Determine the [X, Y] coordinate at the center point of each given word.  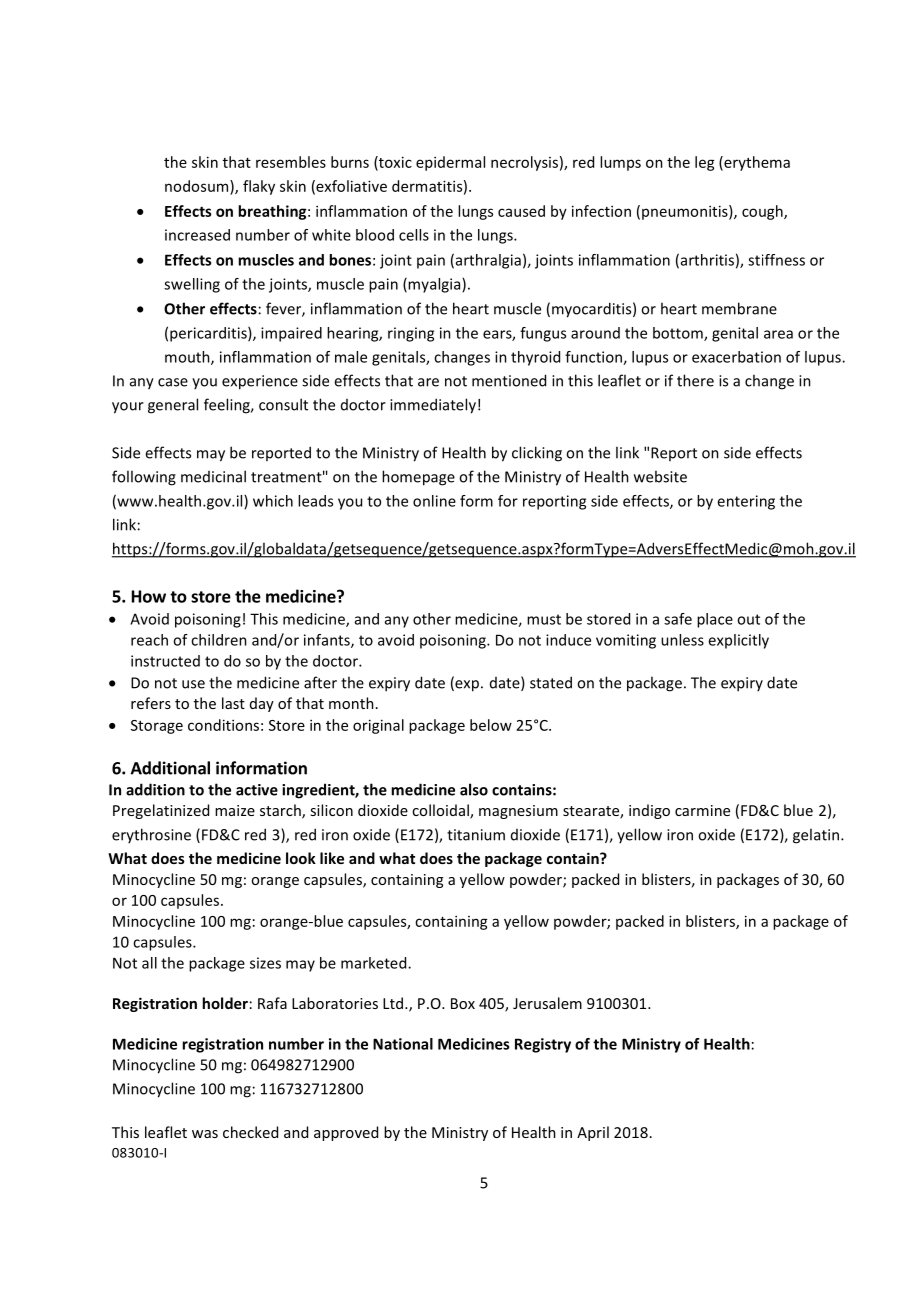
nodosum [198, 186]
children [219, 640]
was [205, 1134]
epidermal [450, 163]
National [403, 1044]
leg [705, 163]
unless [682, 640]
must [544, 619]
